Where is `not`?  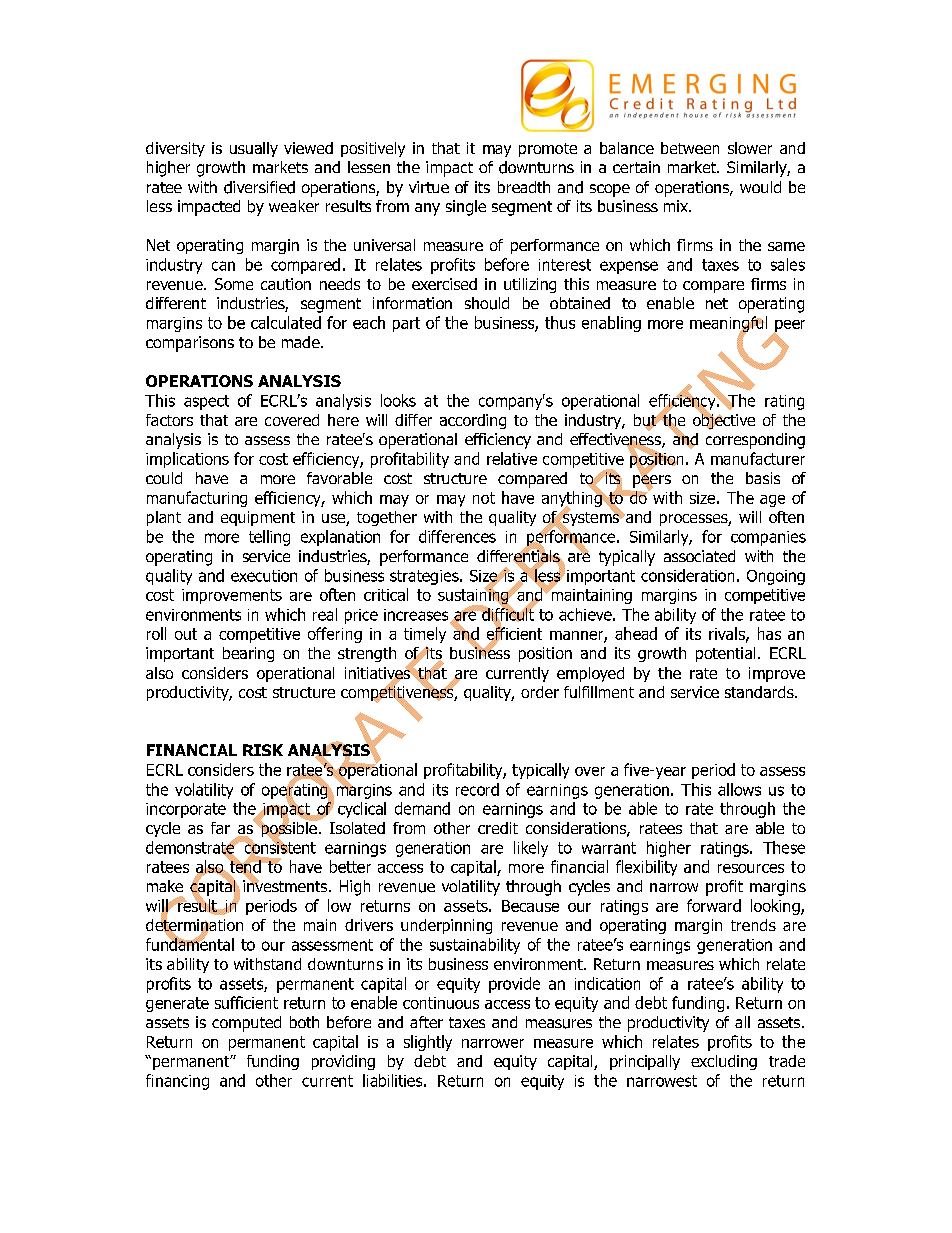 not is located at coordinates (484, 498).
